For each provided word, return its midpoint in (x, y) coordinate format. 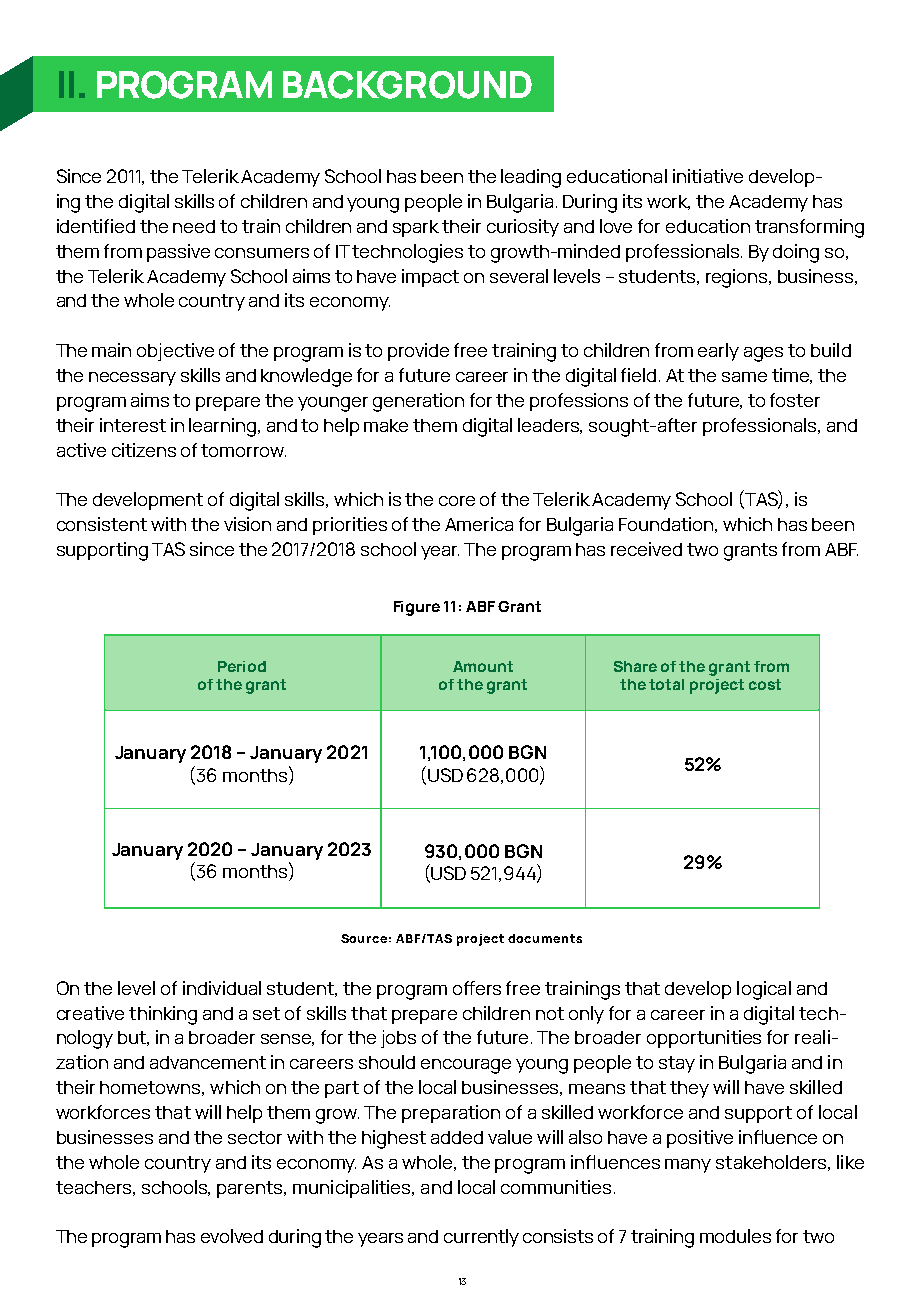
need (194, 226)
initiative (708, 176)
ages (763, 354)
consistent (102, 524)
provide (418, 352)
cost (765, 684)
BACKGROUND (407, 85)
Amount (483, 666)
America (479, 524)
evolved (232, 1236)
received (646, 549)
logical (764, 990)
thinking (163, 1015)
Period (242, 666)
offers (477, 988)
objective (175, 352)
